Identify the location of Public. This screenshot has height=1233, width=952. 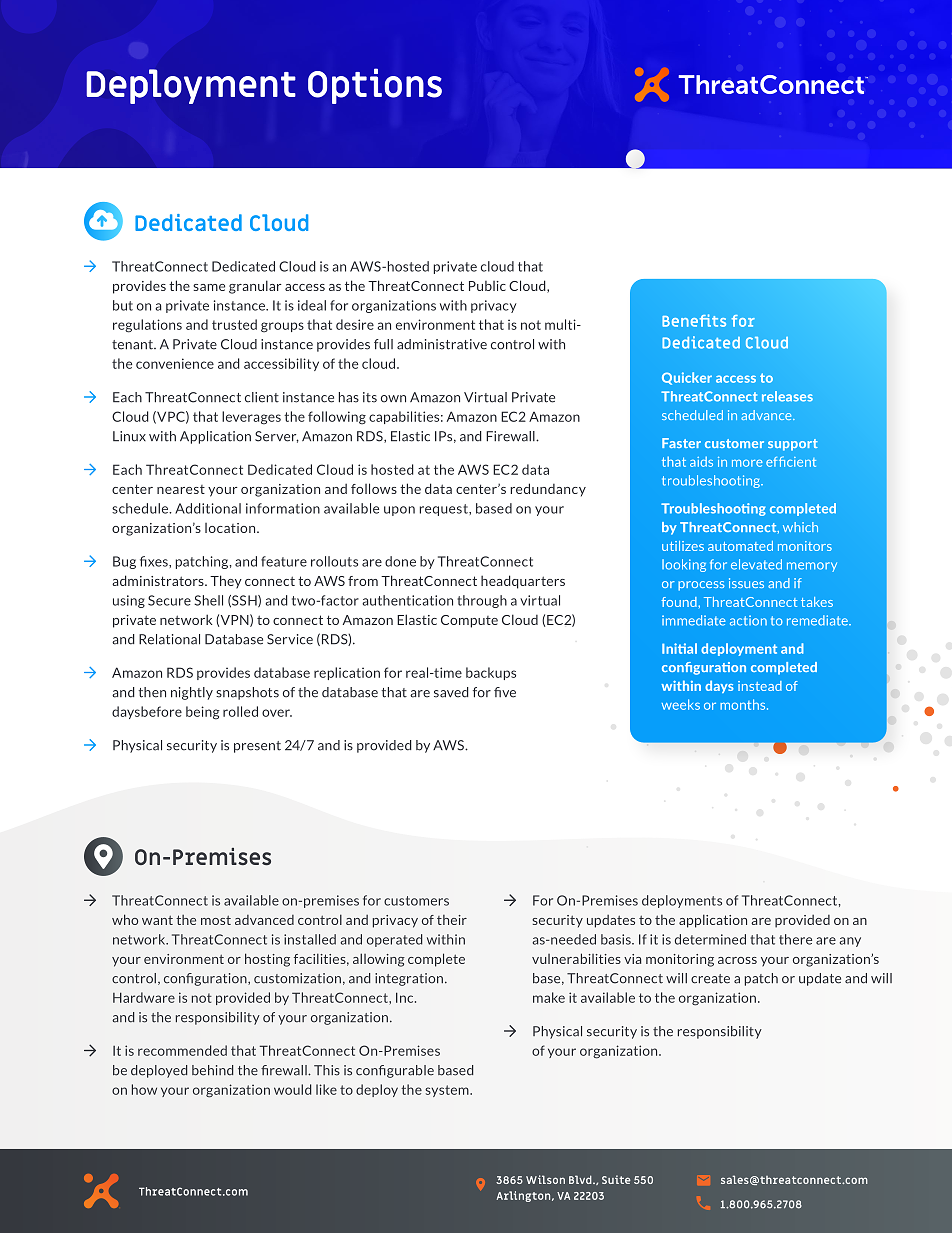
(487, 286).
